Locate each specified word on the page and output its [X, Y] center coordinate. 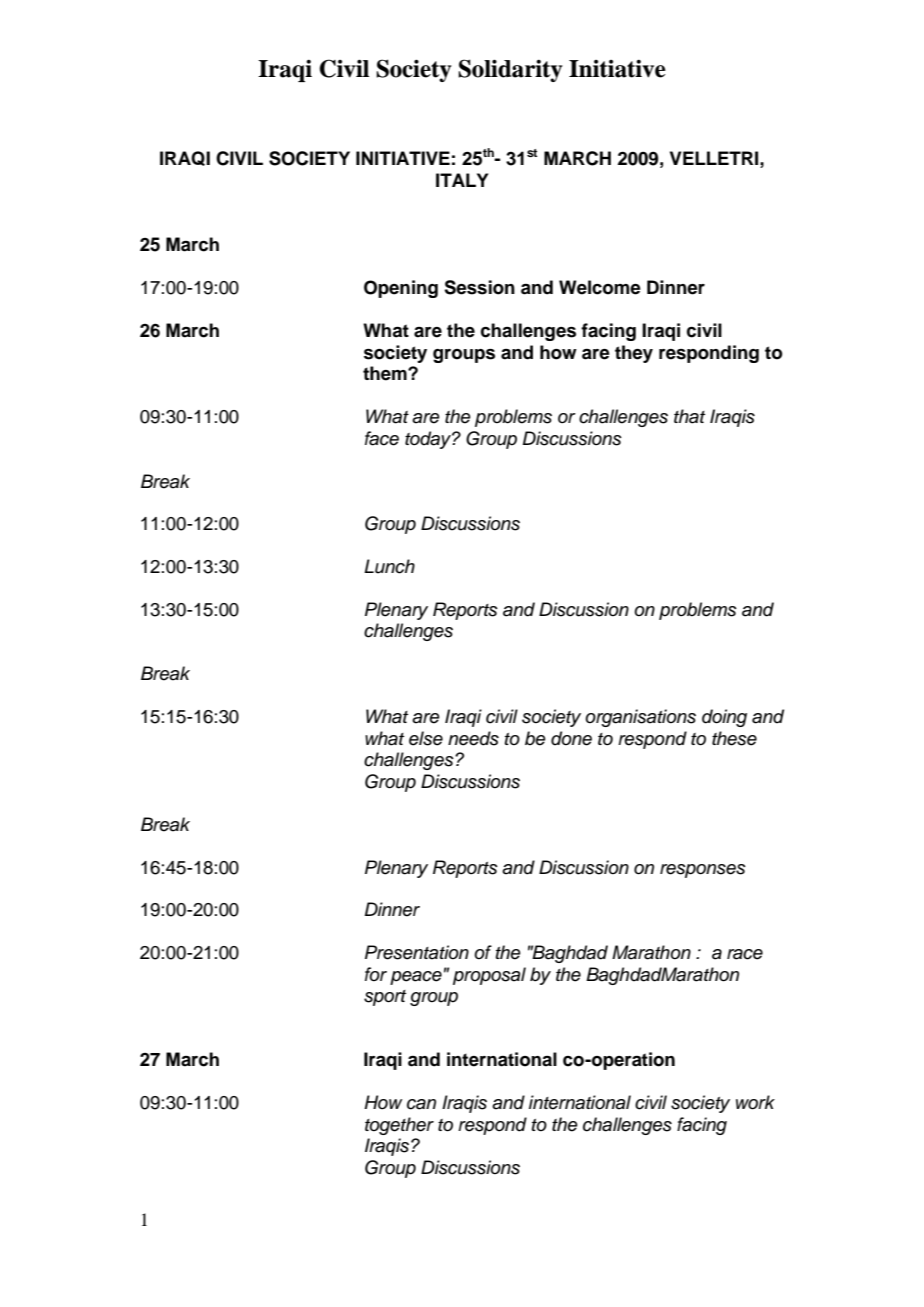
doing [724, 718]
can [421, 1104]
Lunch [389, 566]
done [571, 738]
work [755, 1102]
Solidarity [510, 70]
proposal [489, 976]
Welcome [600, 287]
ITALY [462, 180]
